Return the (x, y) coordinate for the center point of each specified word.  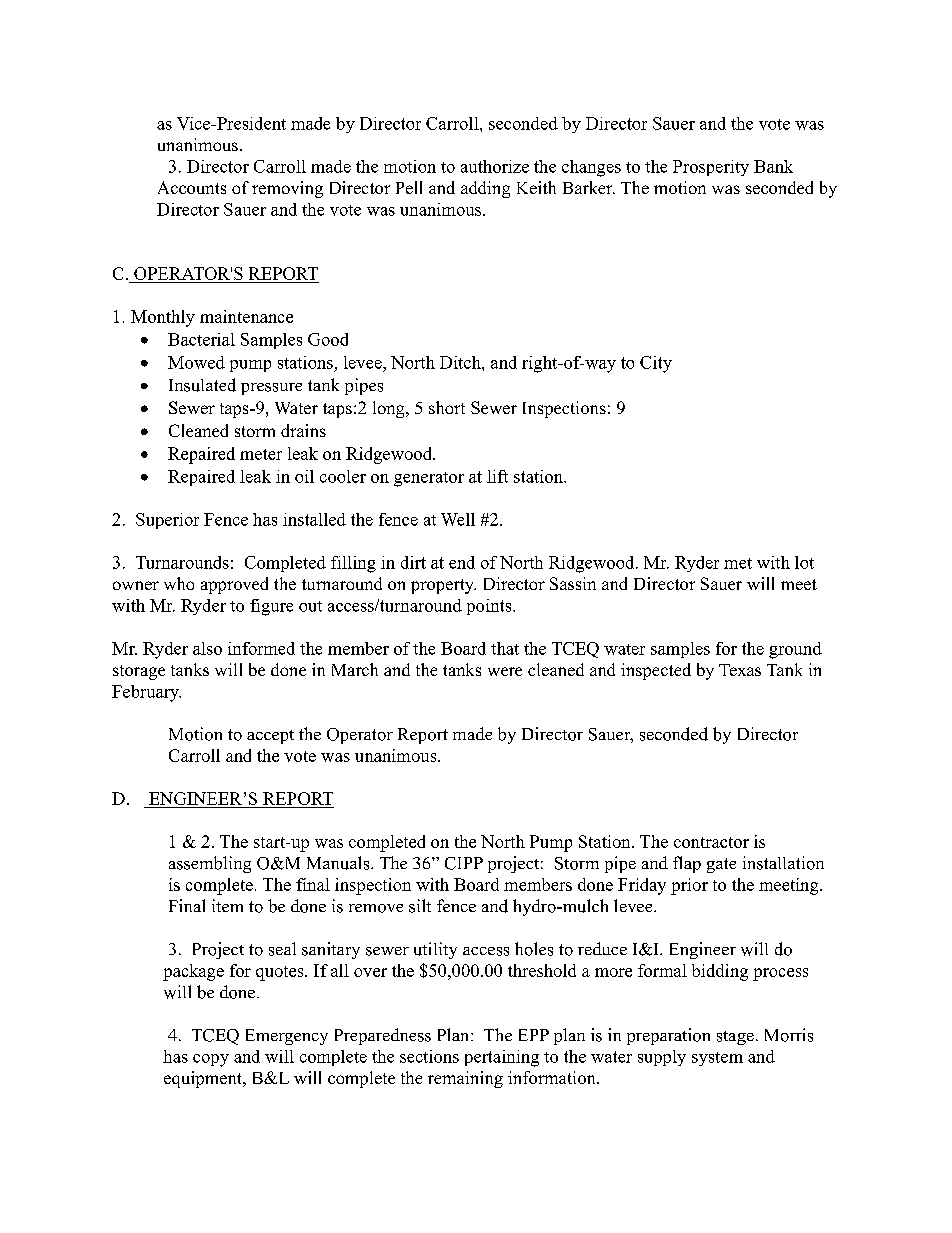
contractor (711, 842)
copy (211, 1060)
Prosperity (711, 168)
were (505, 671)
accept (270, 737)
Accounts (192, 187)
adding (485, 189)
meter (261, 454)
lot (804, 562)
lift (497, 476)
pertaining (502, 1058)
